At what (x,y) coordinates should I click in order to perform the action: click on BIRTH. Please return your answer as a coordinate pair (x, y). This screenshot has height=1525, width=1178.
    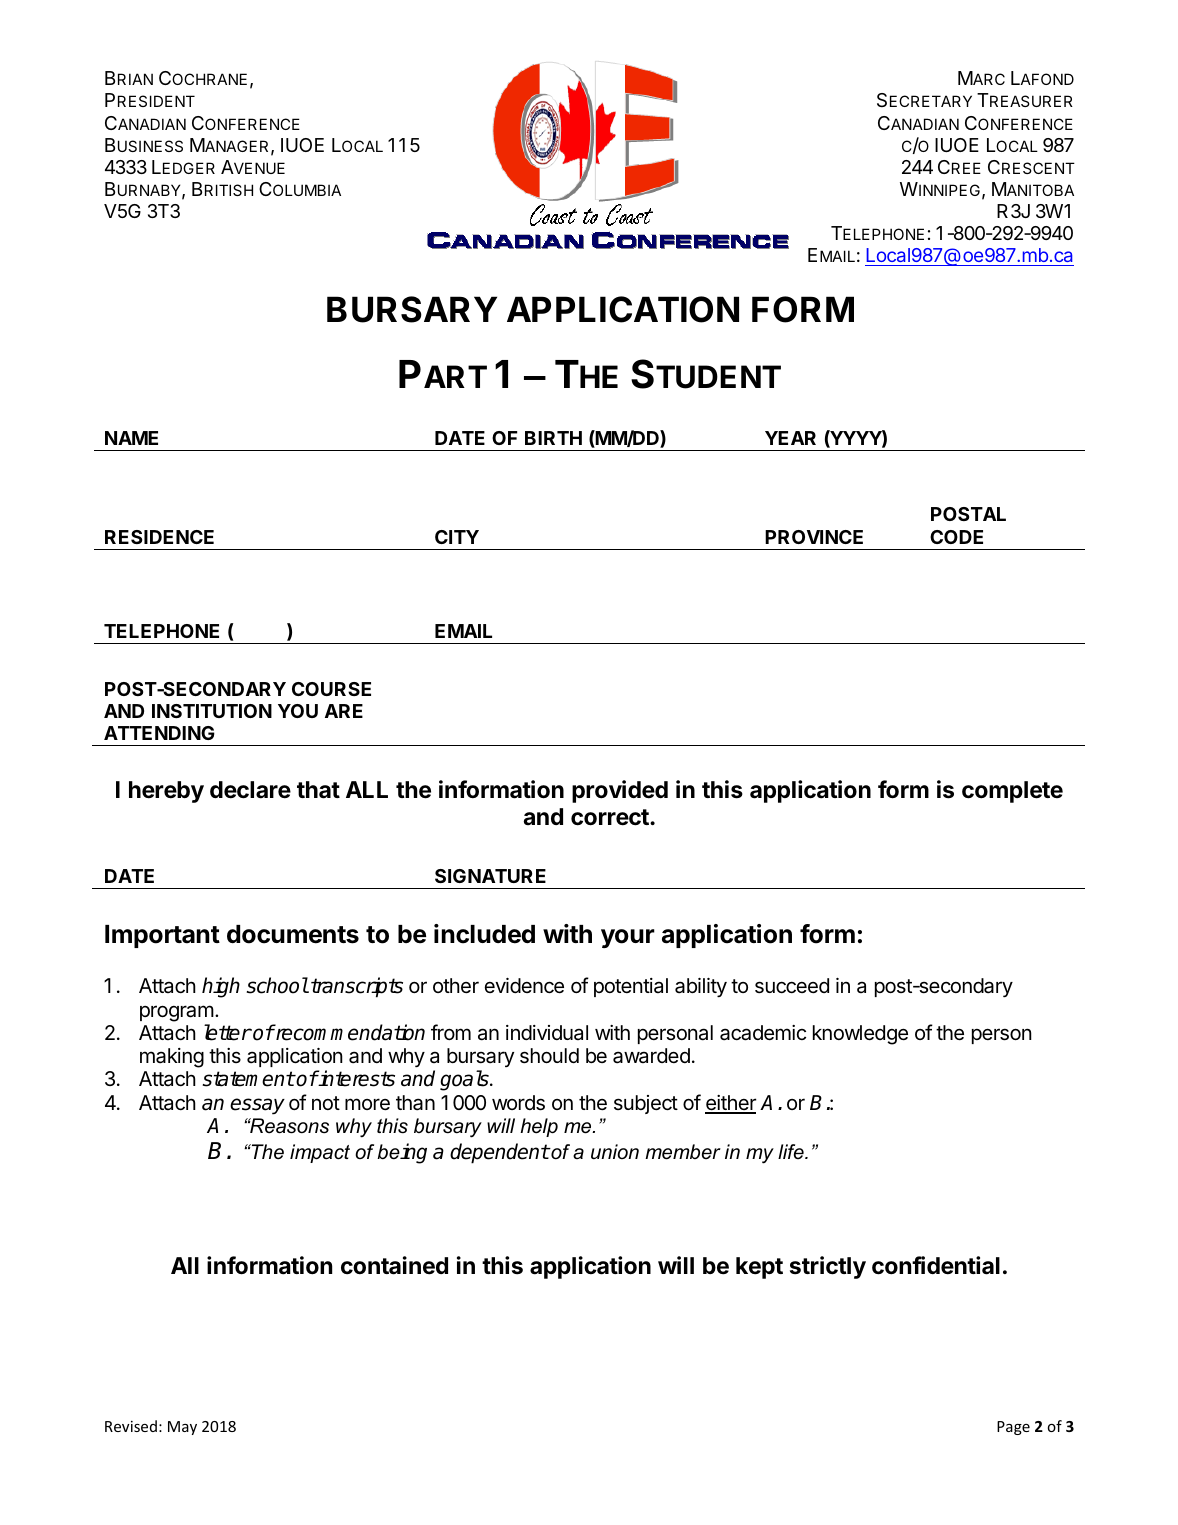
    Looking at the image, I should click on (553, 438).
